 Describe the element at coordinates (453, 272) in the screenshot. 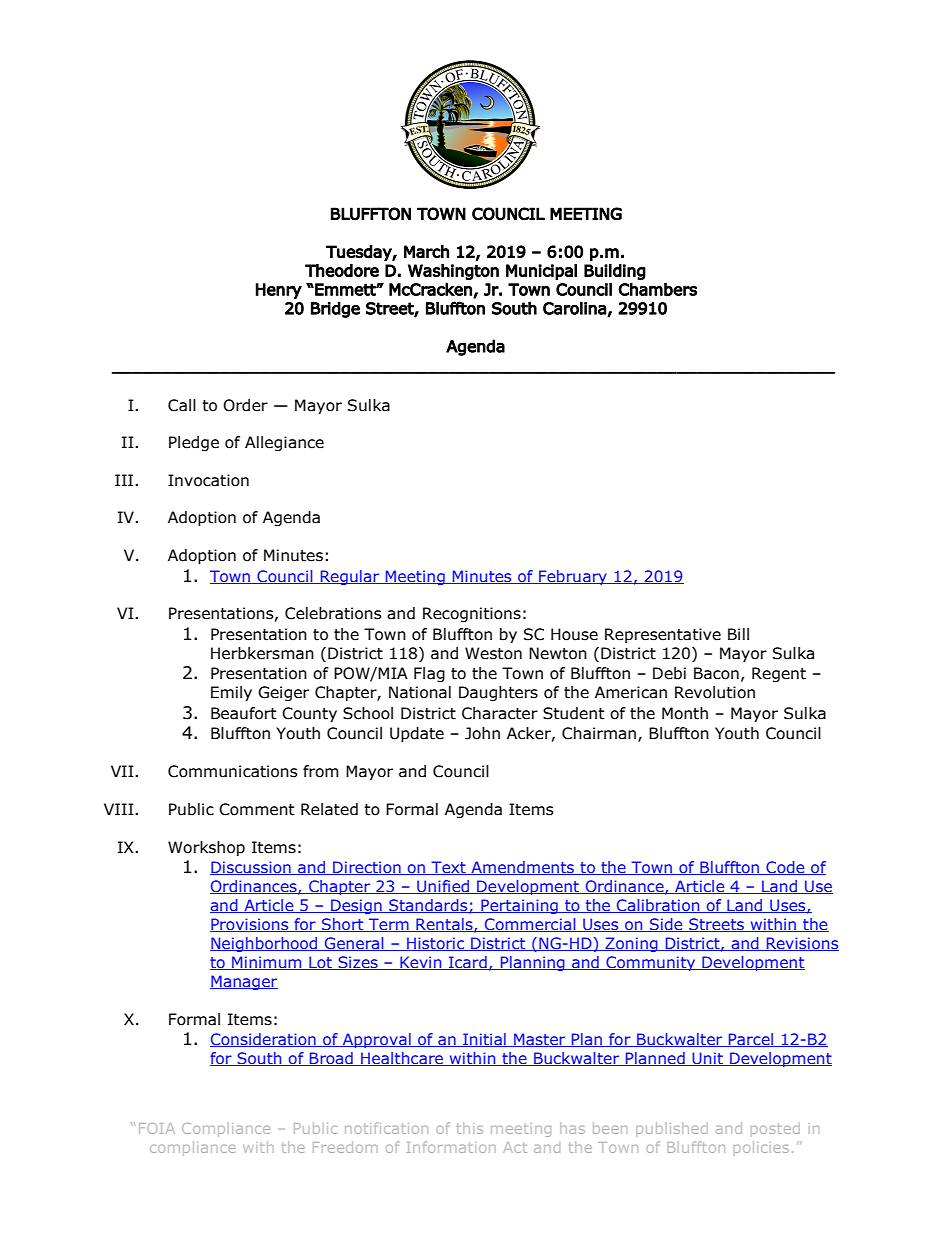

I see `Washington` at that location.
